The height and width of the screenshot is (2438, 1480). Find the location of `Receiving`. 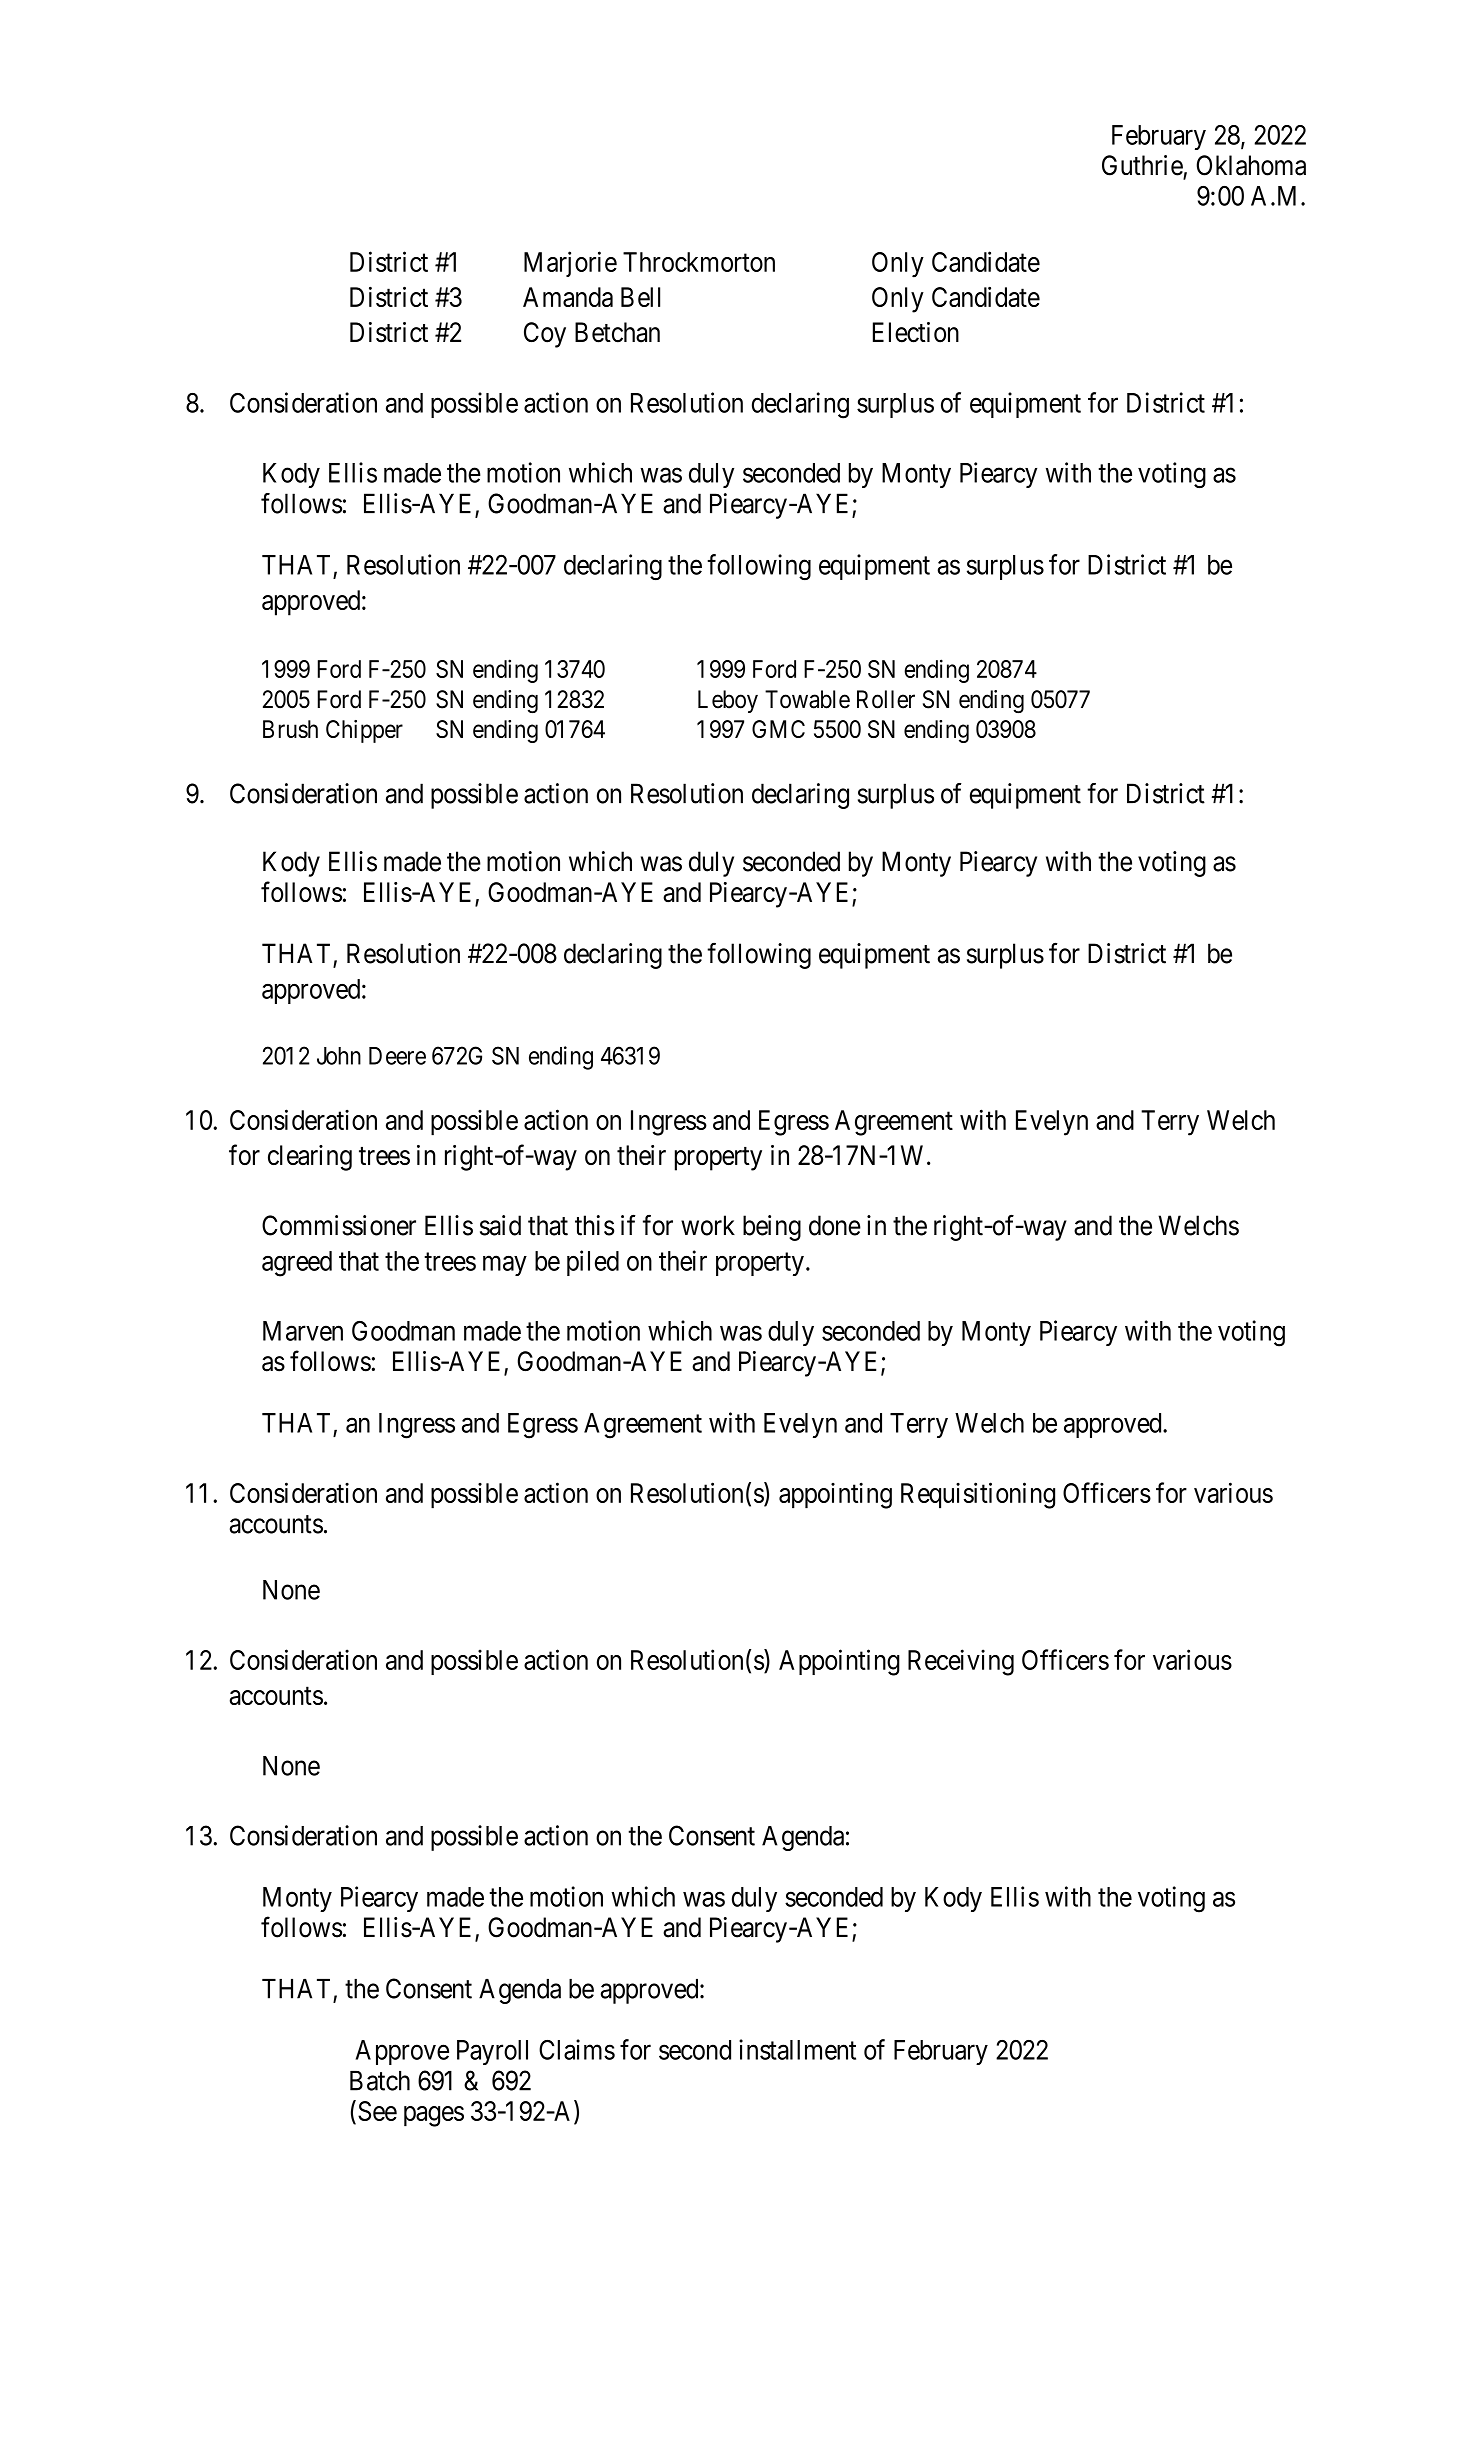

Receiving is located at coordinates (961, 1662).
